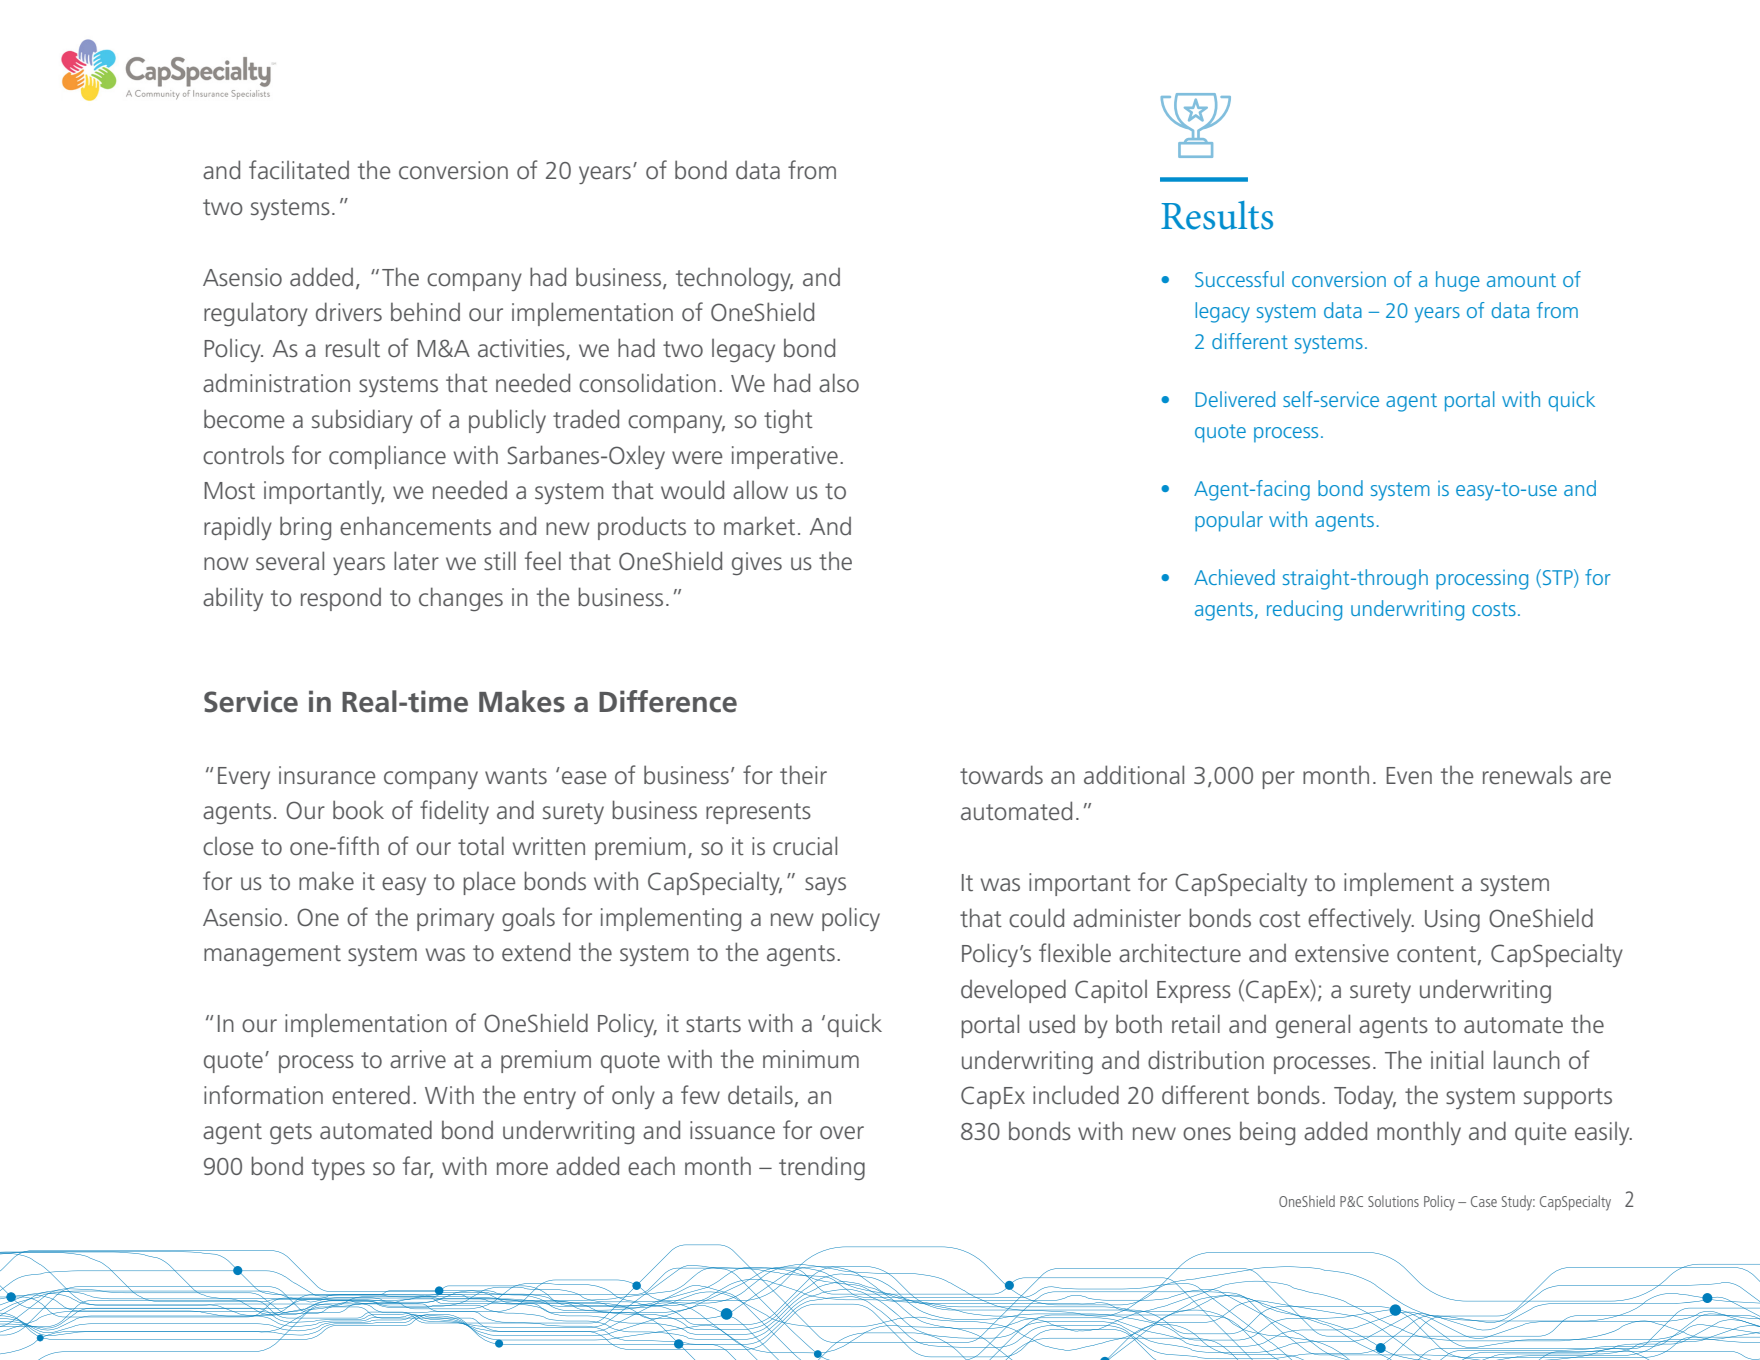  Describe the element at coordinates (1409, 776) in the page. I see `Even` at that location.
